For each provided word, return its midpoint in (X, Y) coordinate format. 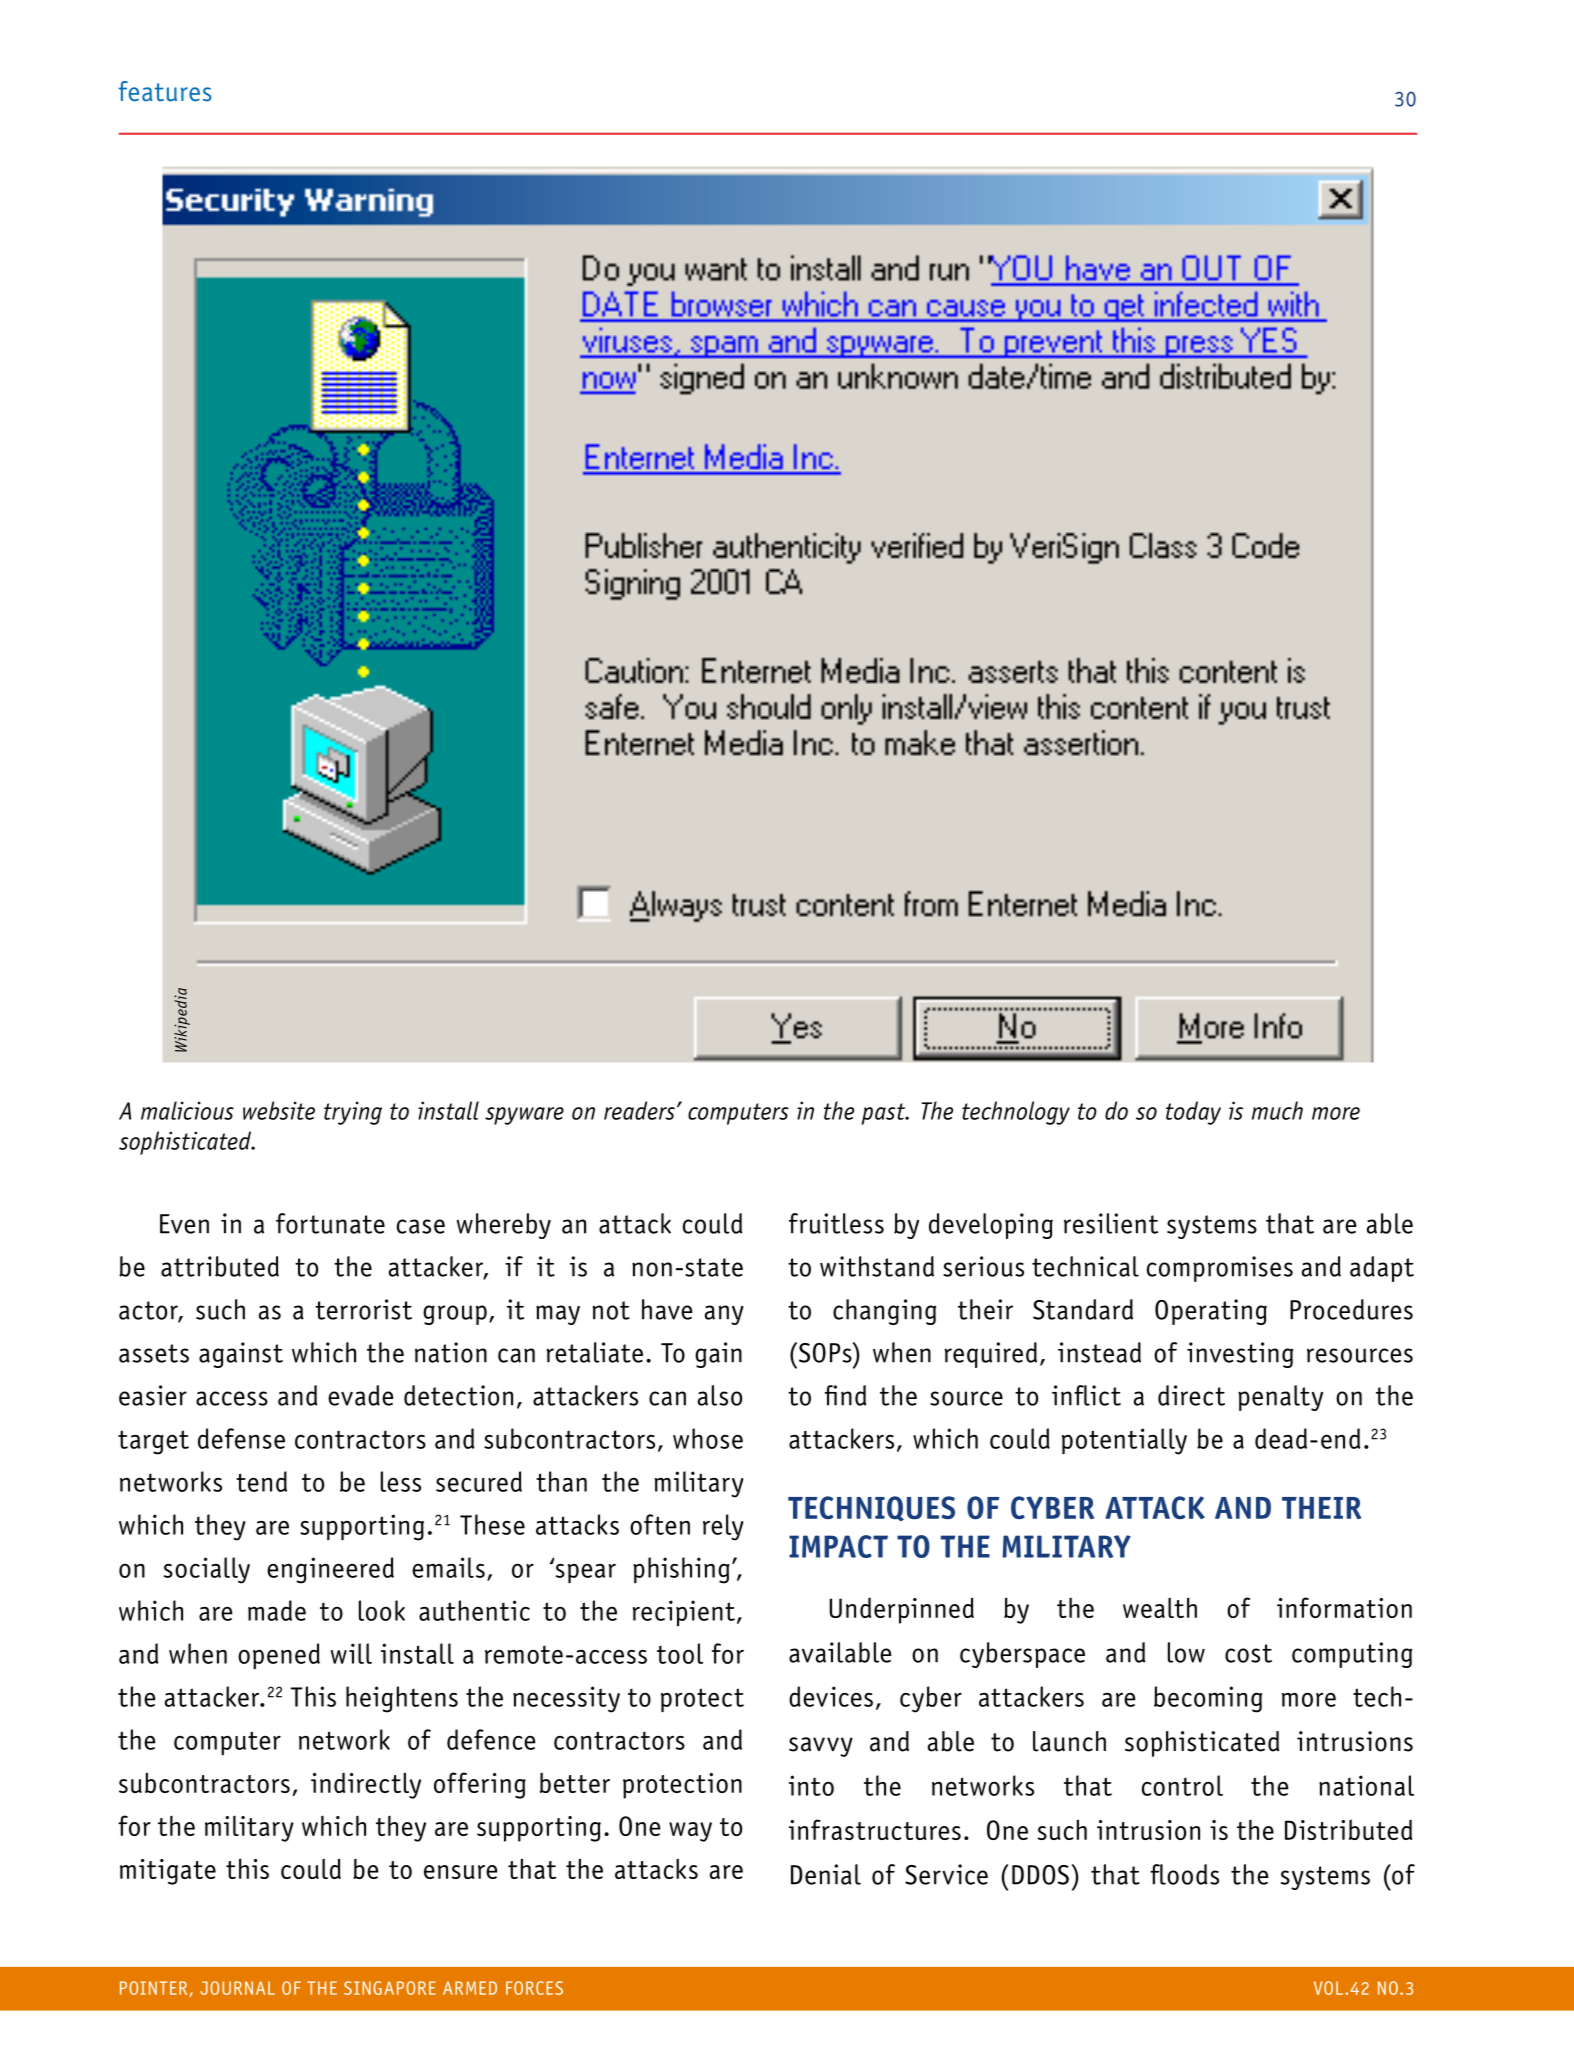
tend (261, 1481)
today (1193, 1113)
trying (353, 1113)
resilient (1111, 1223)
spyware (524, 1116)
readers (639, 1110)
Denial (826, 1874)
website (279, 1110)
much (1277, 1110)
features (165, 91)
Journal (237, 1988)
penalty (1280, 1398)
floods (1184, 1874)
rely (723, 1527)
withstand (877, 1266)
